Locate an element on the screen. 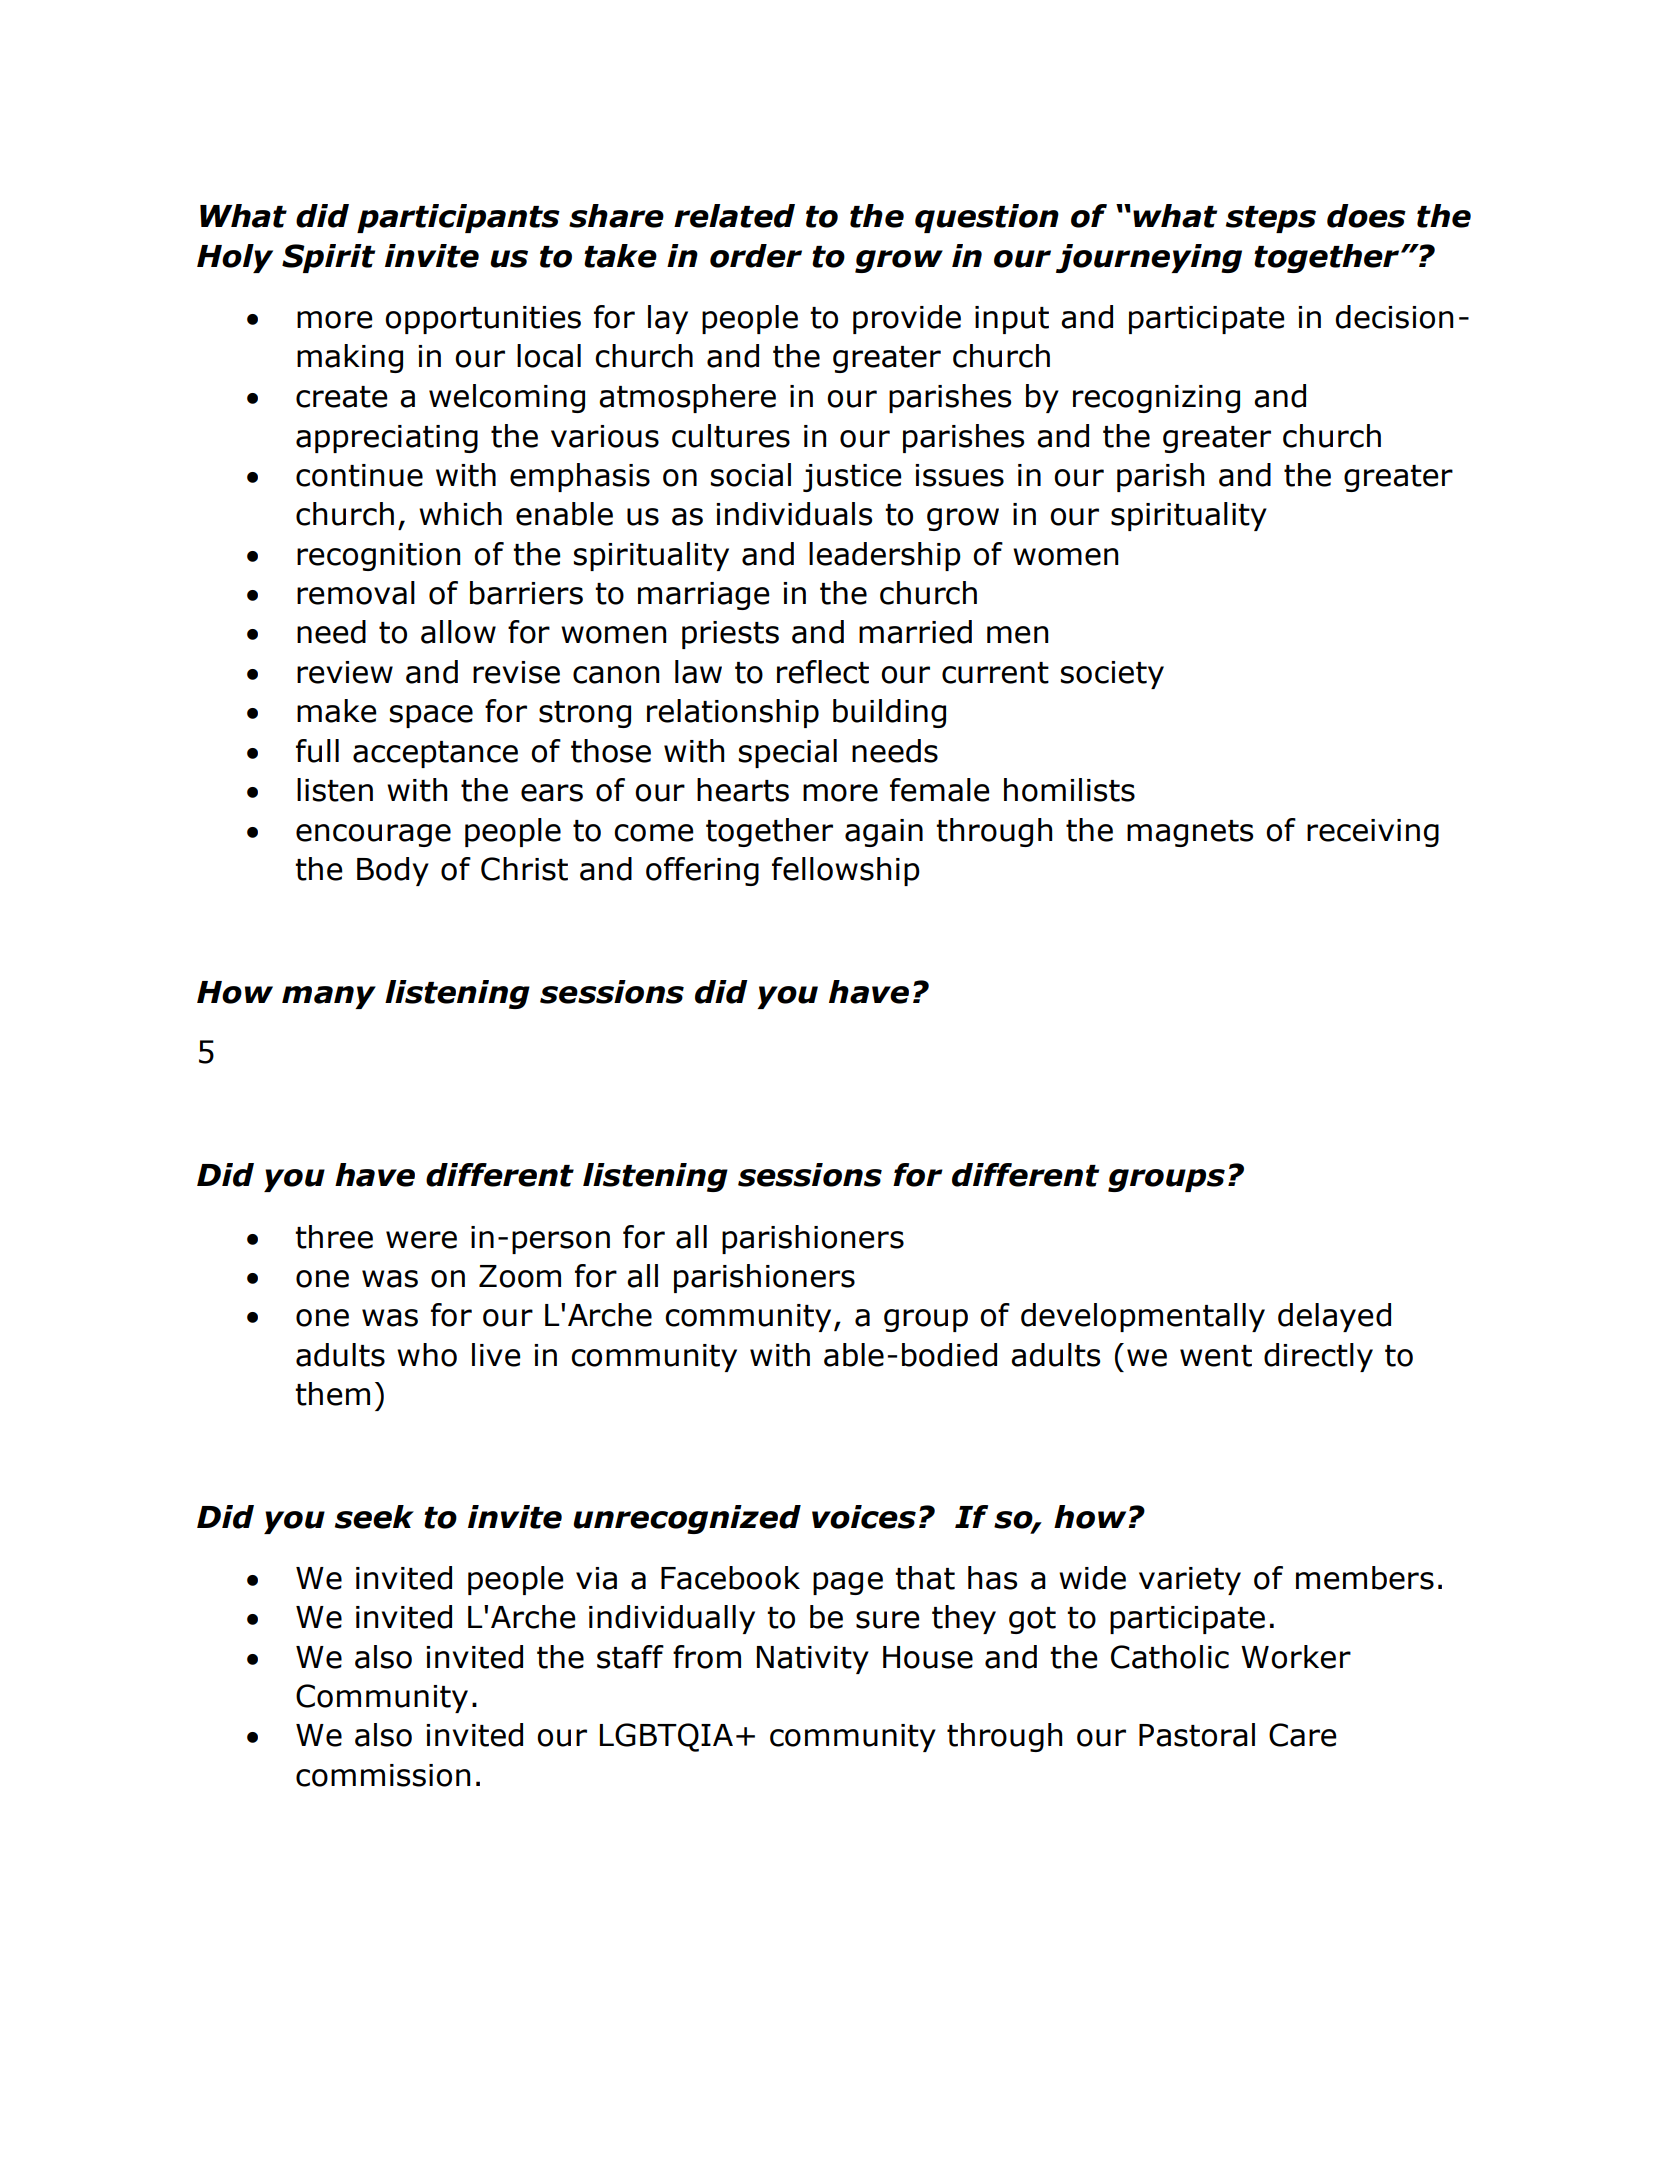 The height and width of the screenshot is (2163, 1671). Pastoral is located at coordinates (1197, 1735).
